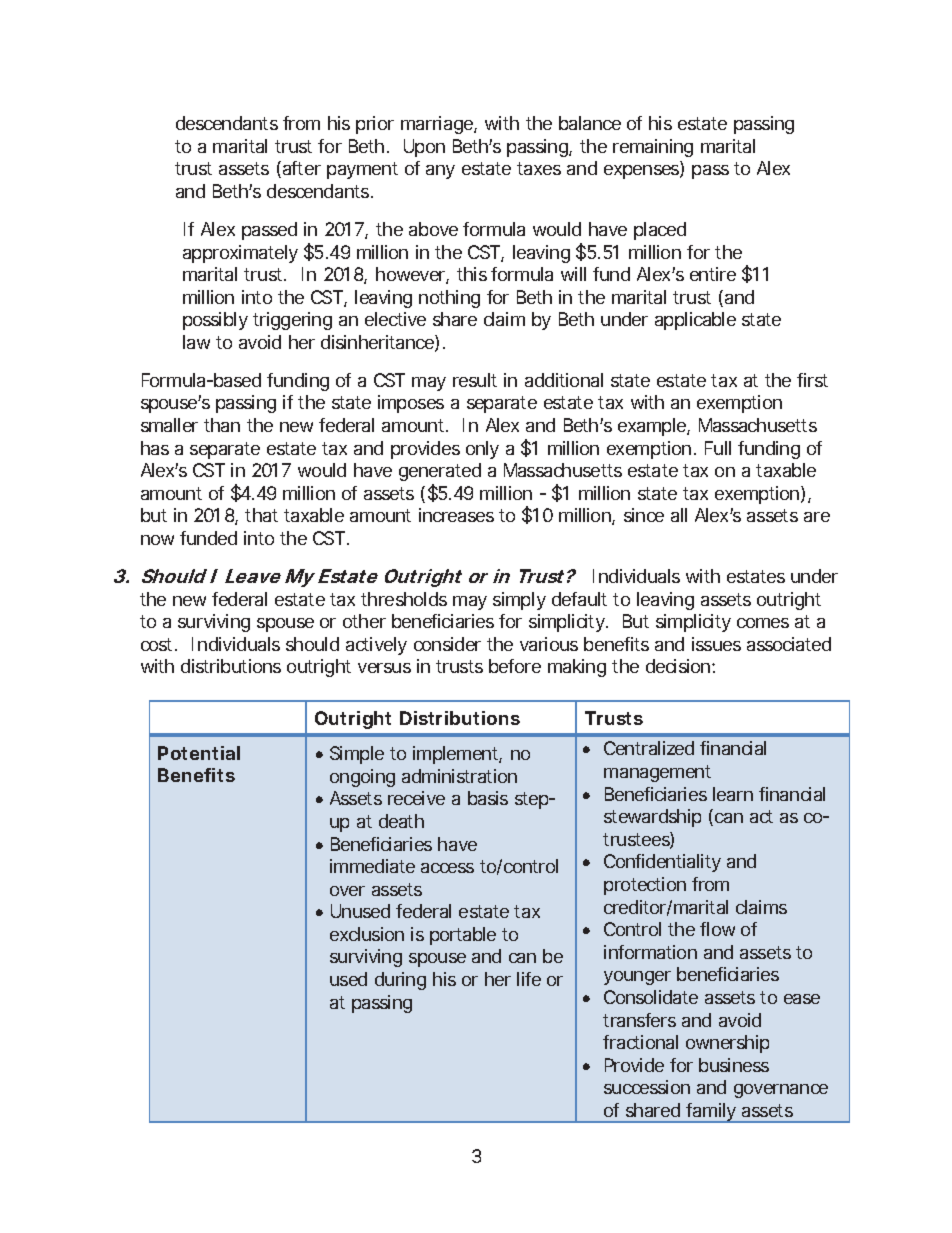 The height and width of the screenshot is (1233, 952). What do you see at coordinates (222, 425) in the screenshot?
I see `than` at bounding box center [222, 425].
